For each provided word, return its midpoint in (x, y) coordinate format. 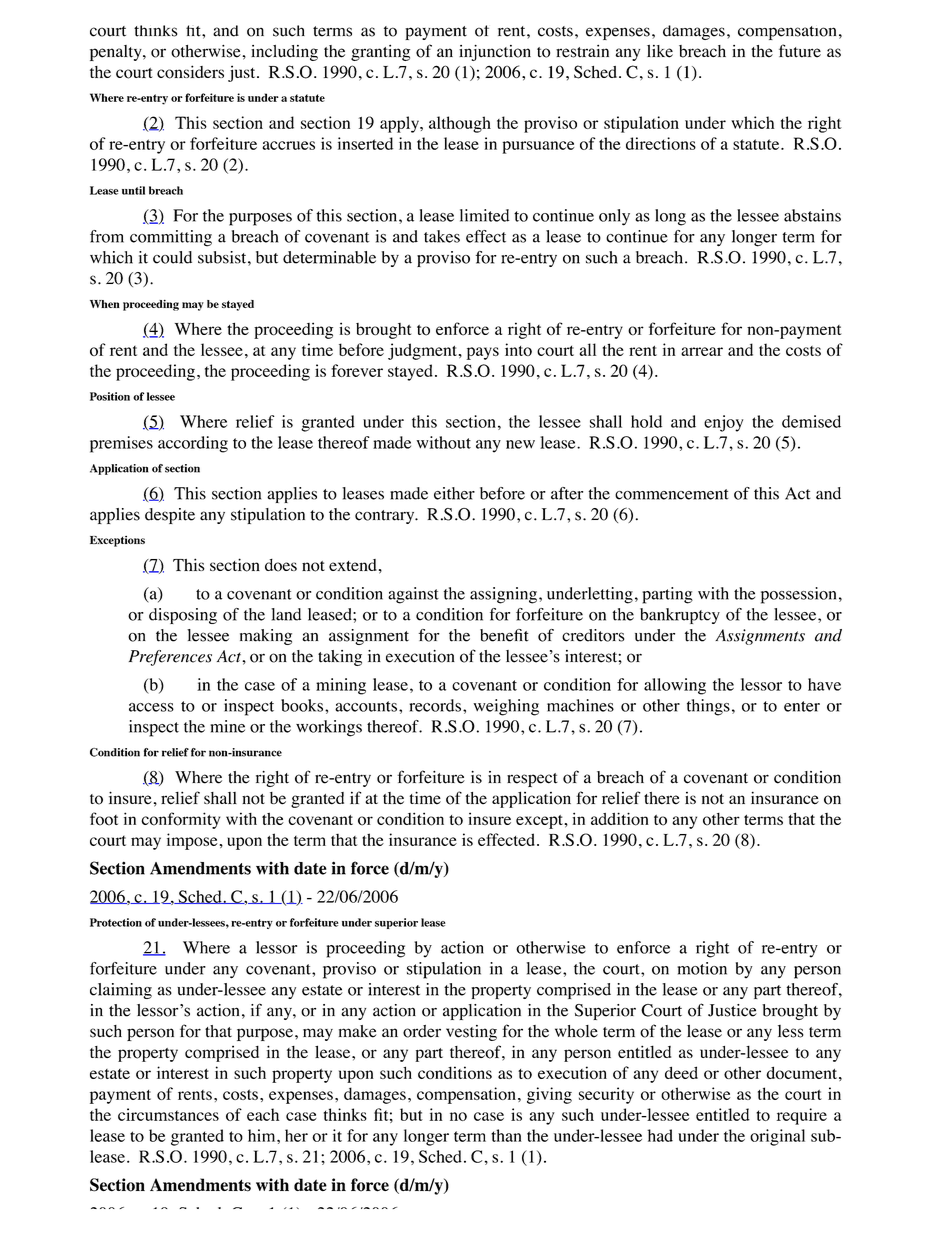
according (193, 444)
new (520, 444)
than (506, 1135)
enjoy (723, 423)
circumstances (168, 1114)
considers (190, 72)
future (800, 51)
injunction (495, 53)
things (708, 707)
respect (532, 780)
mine (227, 726)
